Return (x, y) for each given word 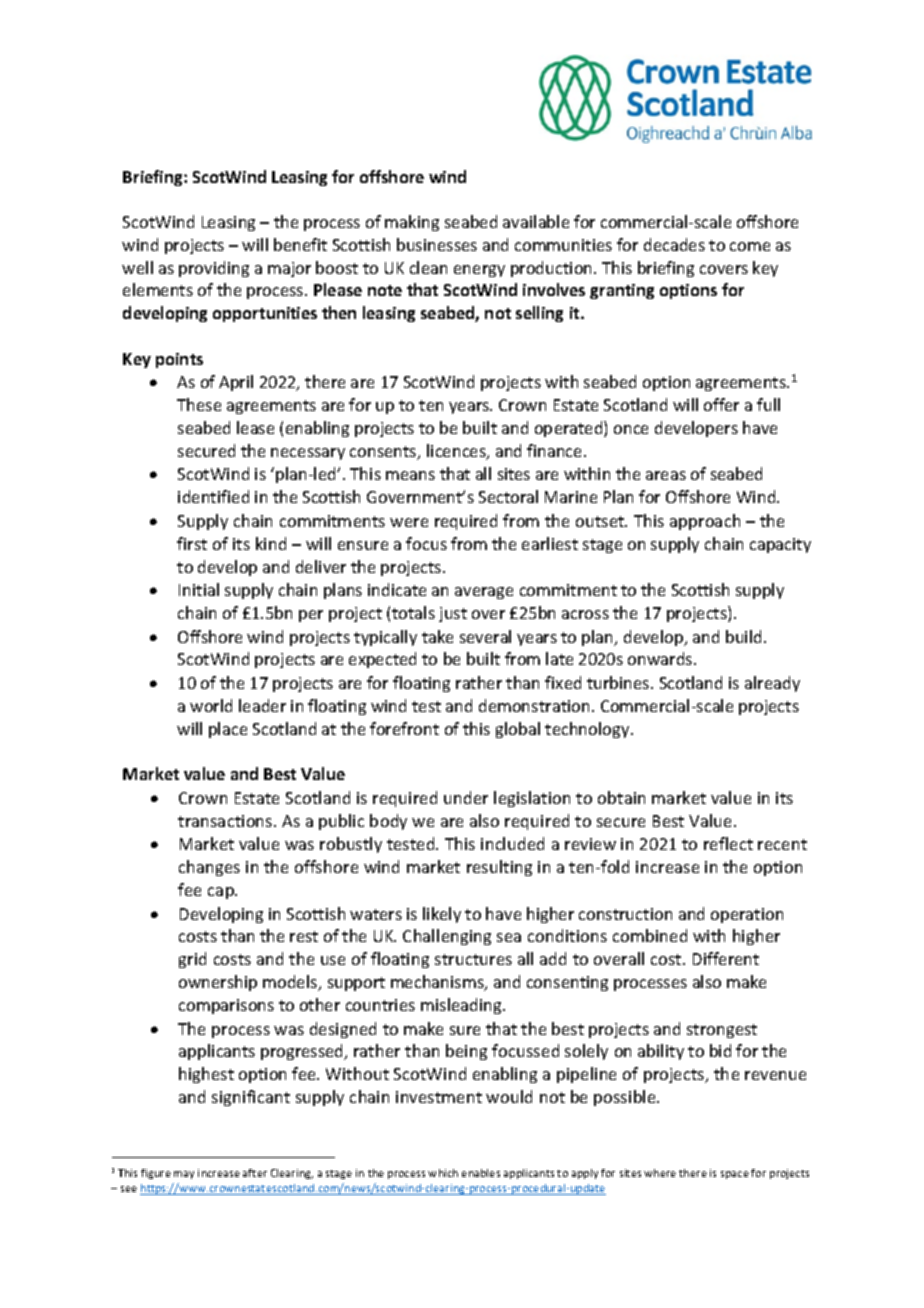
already (772, 684)
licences (457, 452)
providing (214, 269)
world (211, 705)
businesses (437, 244)
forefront (404, 728)
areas (666, 475)
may (184, 1175)
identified (213, 496)
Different (726, 958)
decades (674, 244)
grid (192, 960)
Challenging (447, 937)
